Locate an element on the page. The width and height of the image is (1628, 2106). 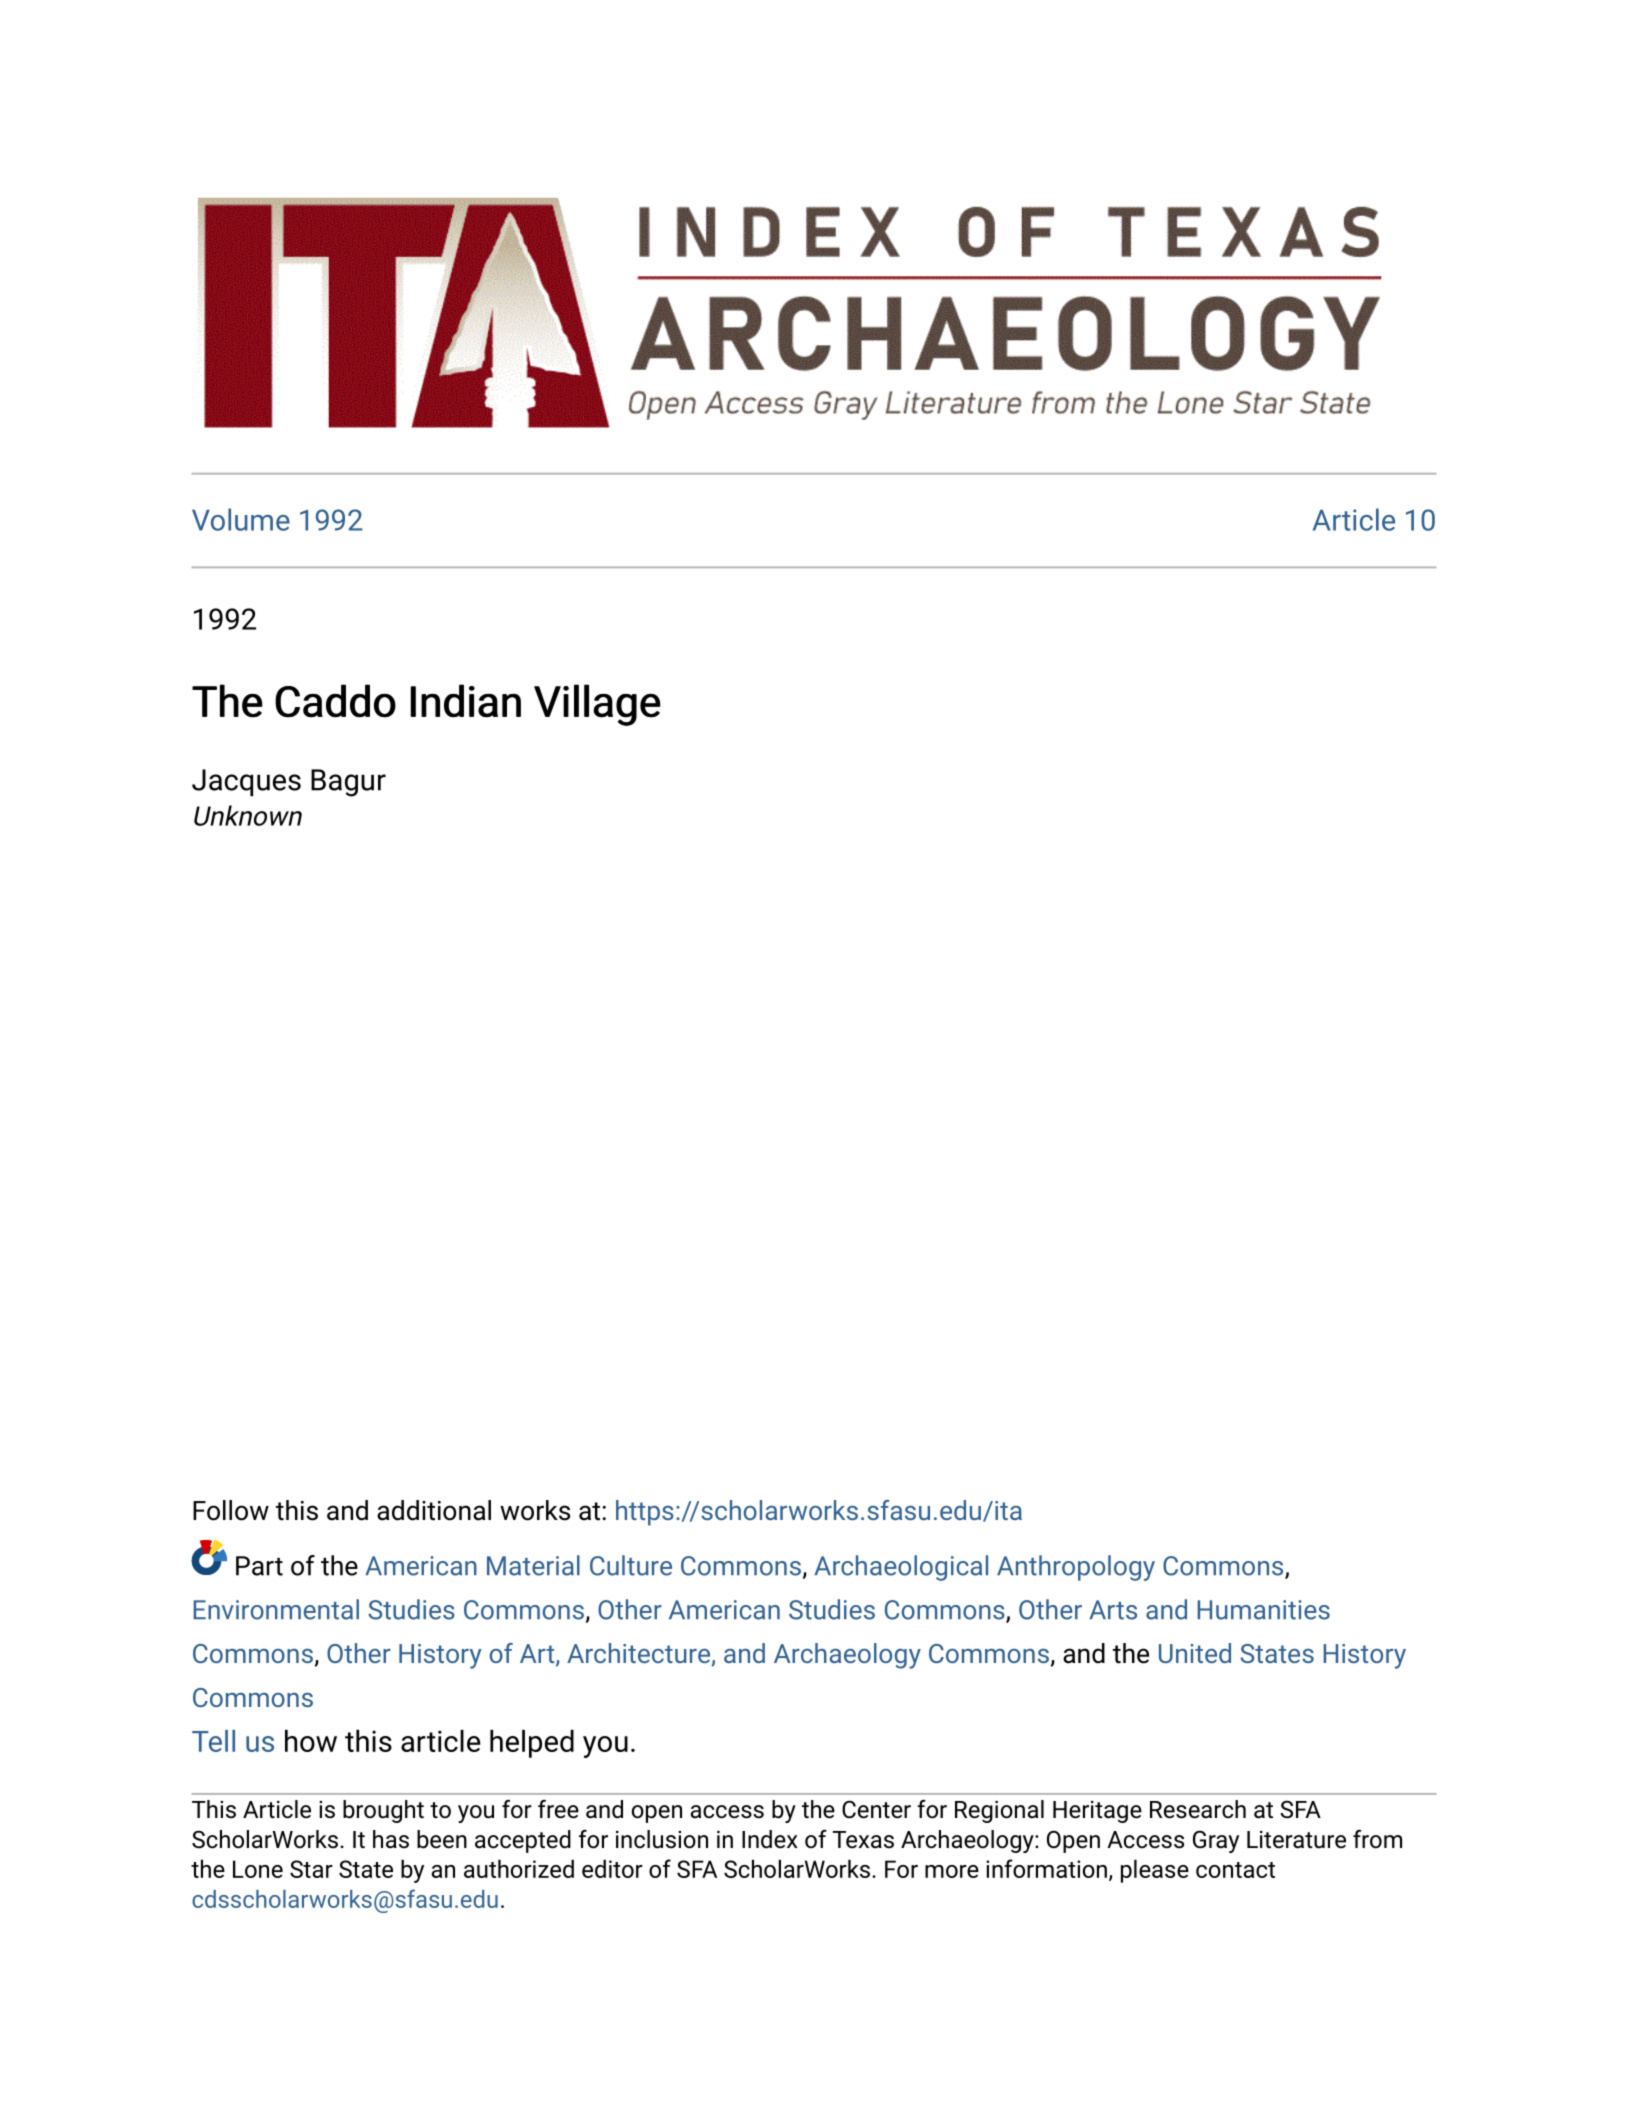
additional is located at coordinates (434, 1510).
